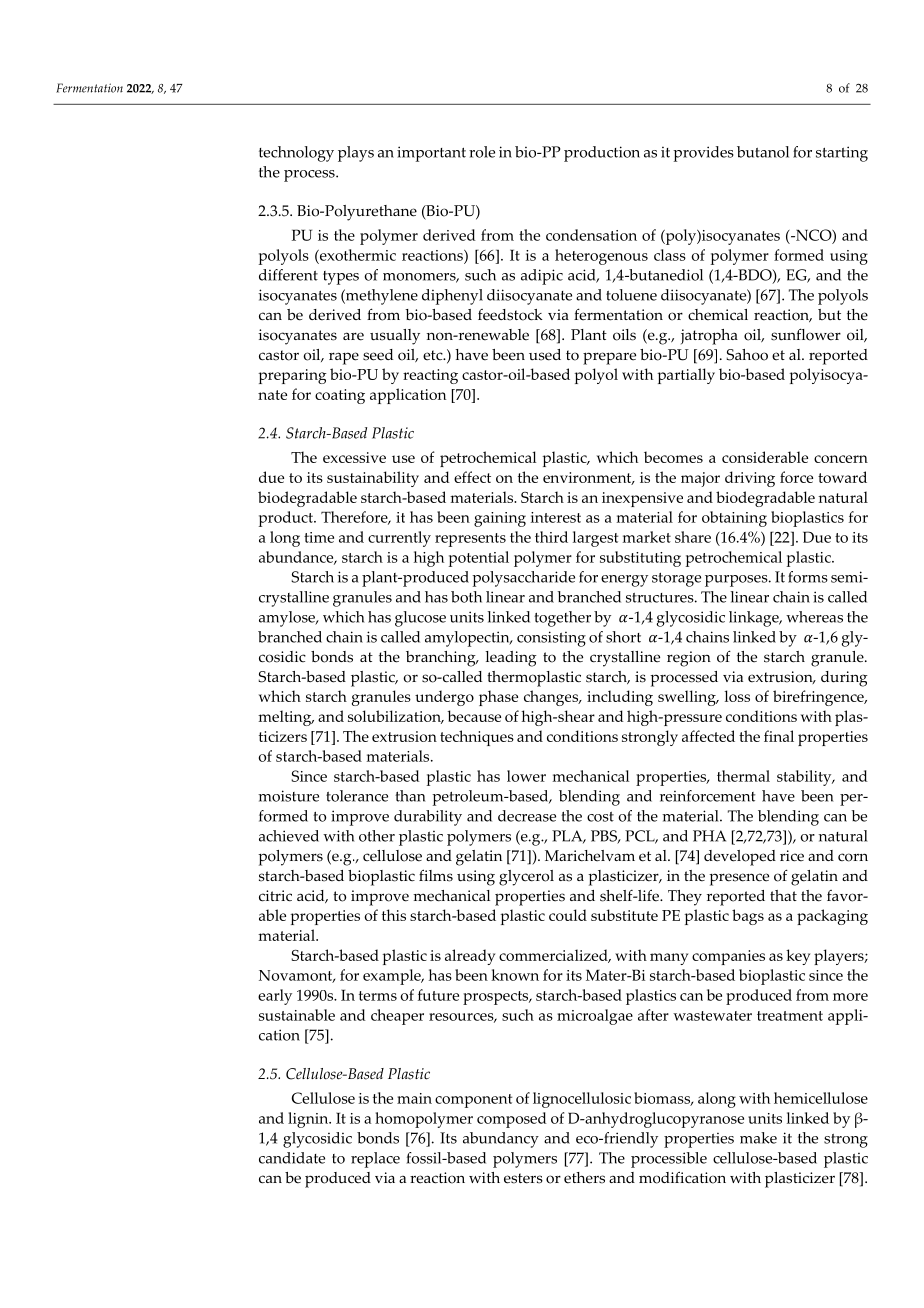 This screenshot has height=1308, width=924. What do you see at coordinates (584, 1178) in the screenshot?
I see `ethers` at bounding box center [584, 1178].
